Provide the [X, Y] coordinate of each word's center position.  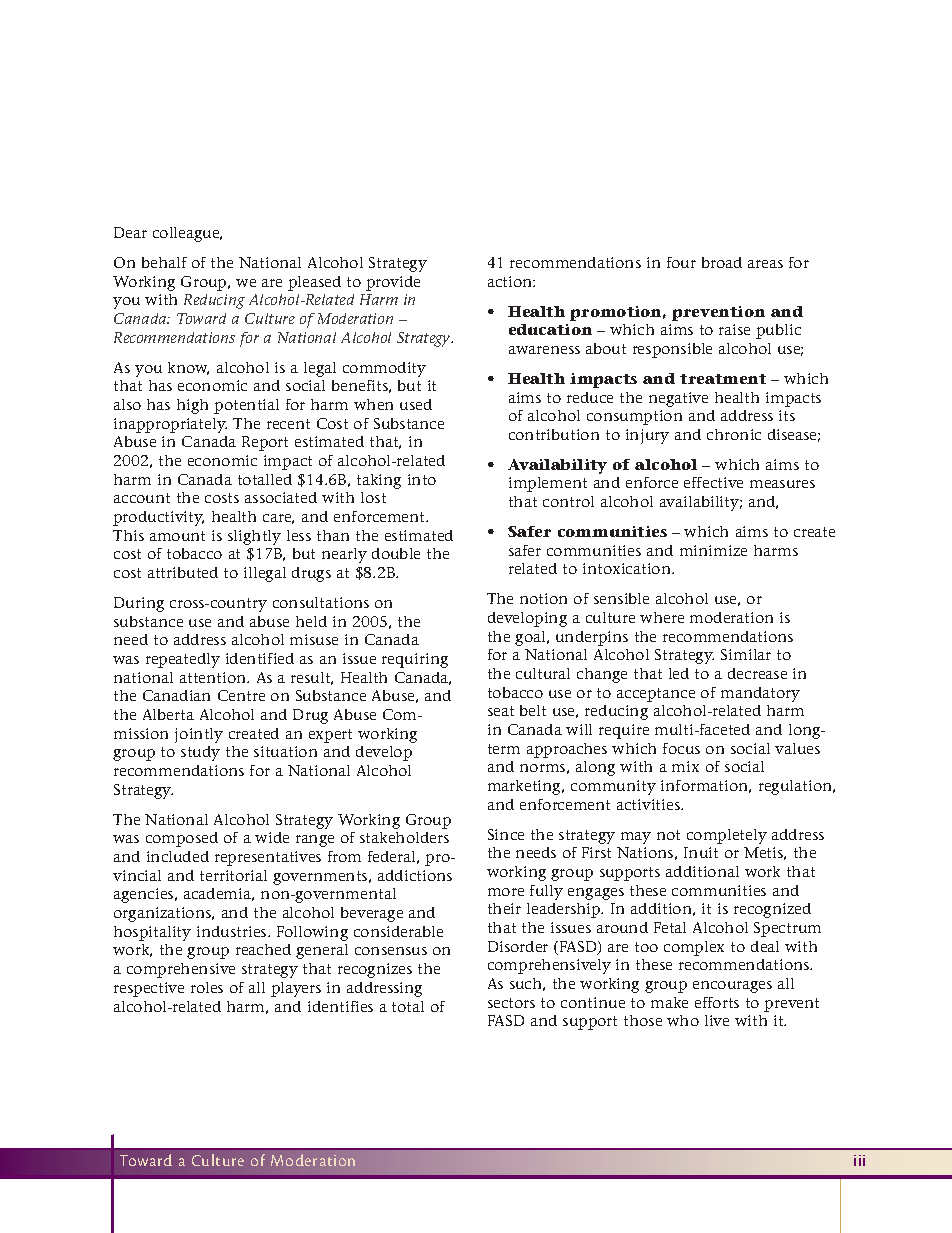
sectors [511, 1003]
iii [859, 1160]
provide [393, 283]
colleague [187, 234]
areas [765, 264]
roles [207, 987]
